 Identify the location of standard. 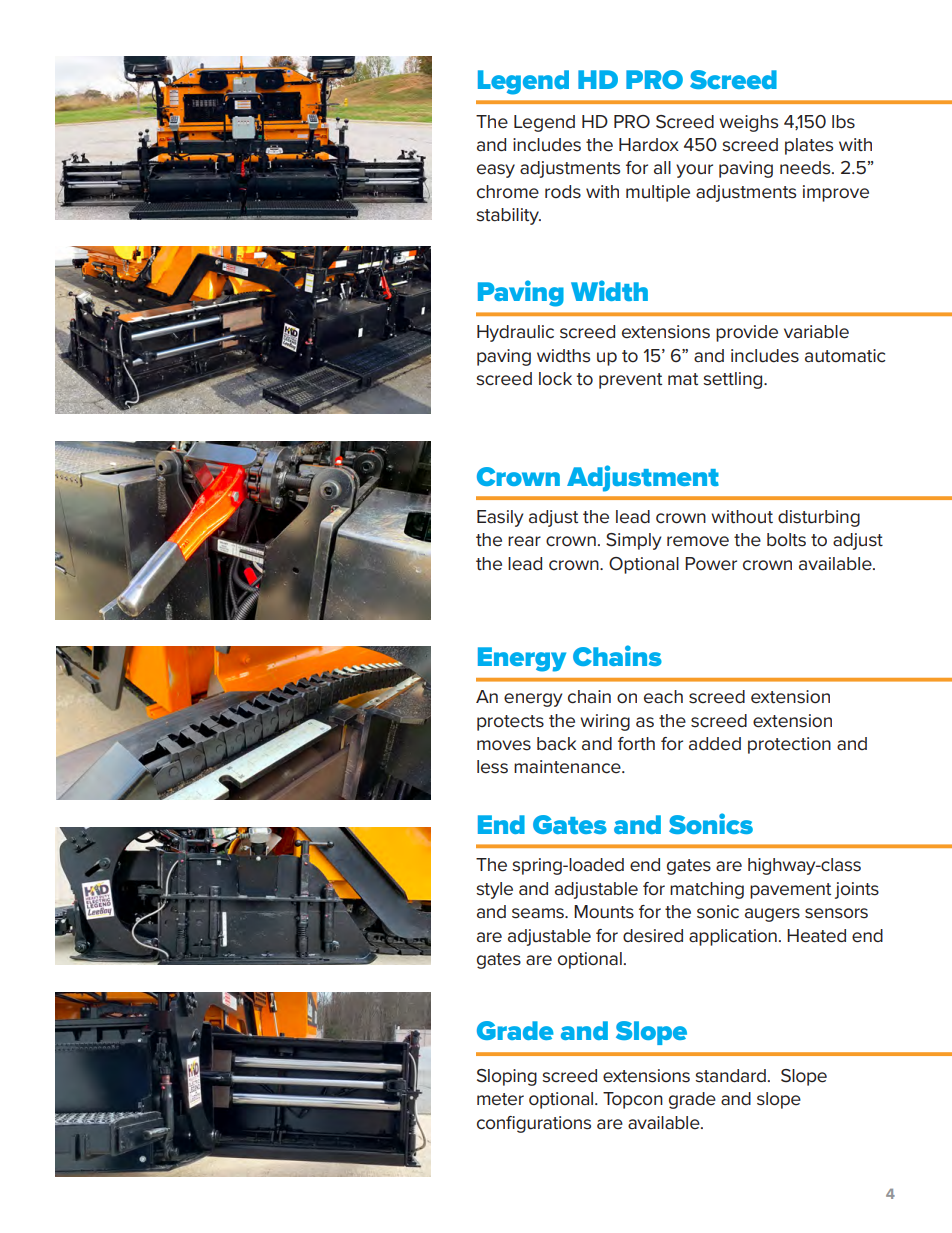
(730, 1076).
